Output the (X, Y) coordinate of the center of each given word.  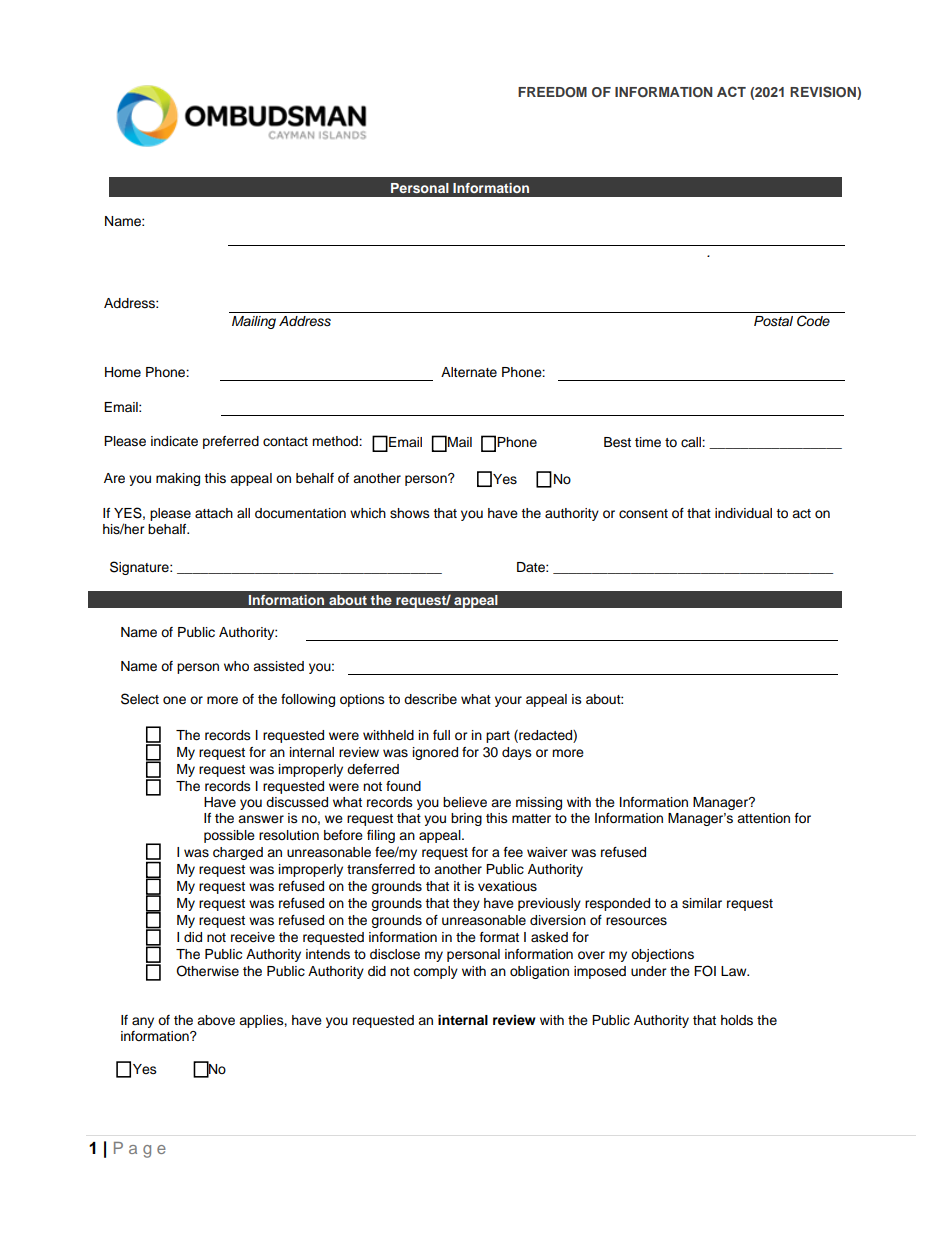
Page (140, 1150)
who (236, 666)
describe (430, 699)
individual (743, 513)
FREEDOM (552, 92)
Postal (773, 321)
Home (123, 372)
